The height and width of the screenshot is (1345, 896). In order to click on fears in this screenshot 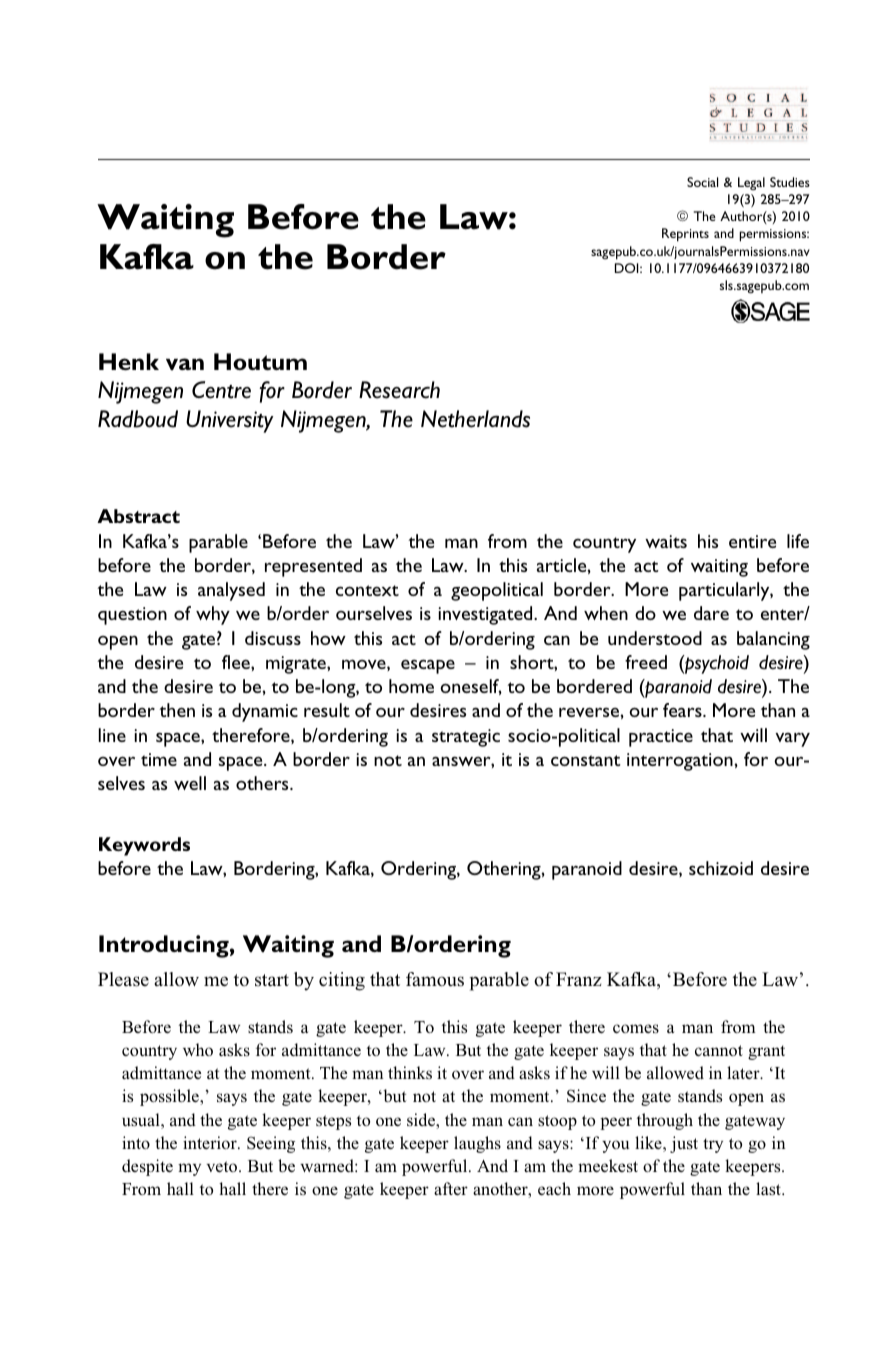, I will do `click(683, 710)`.
